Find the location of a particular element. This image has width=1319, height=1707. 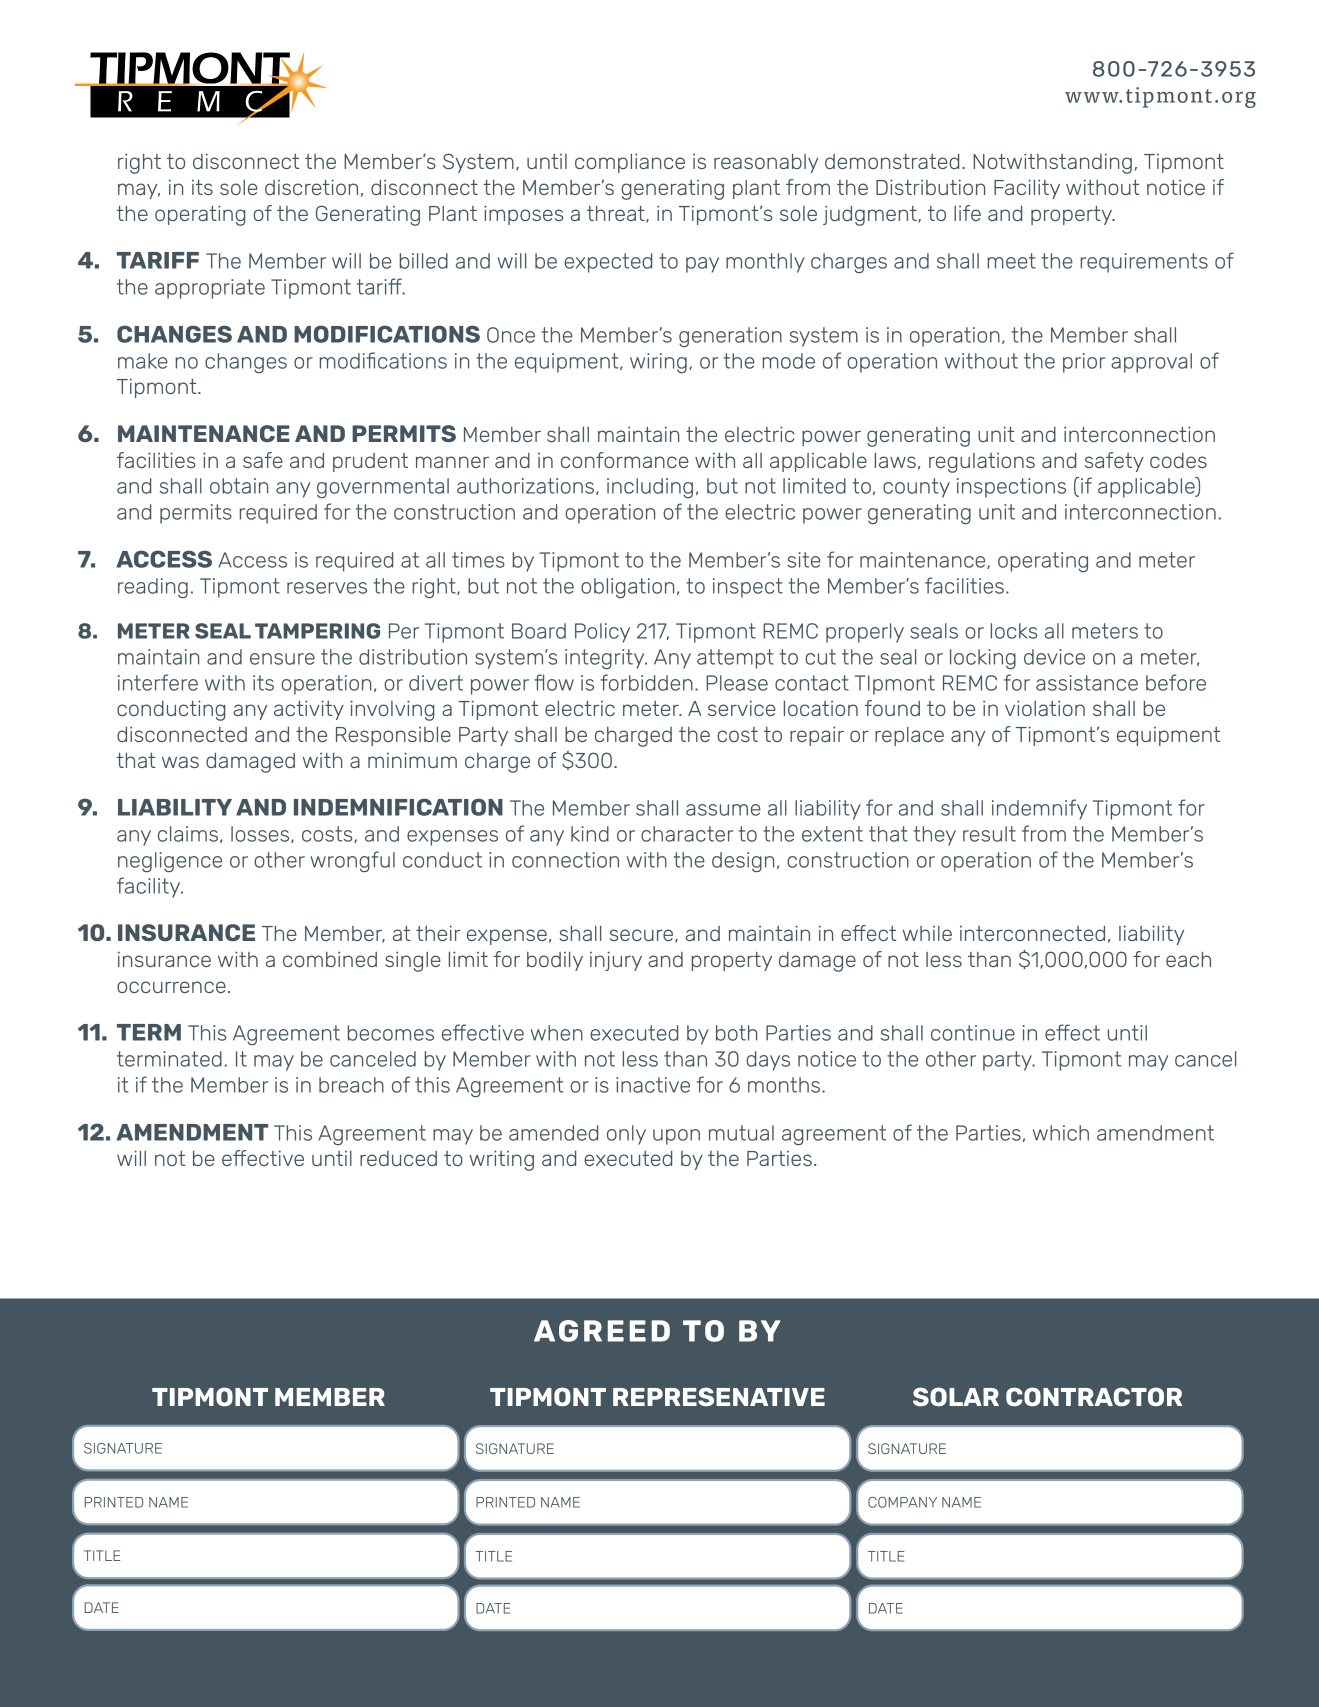

reduced is located at coordinates (398, 1158).
